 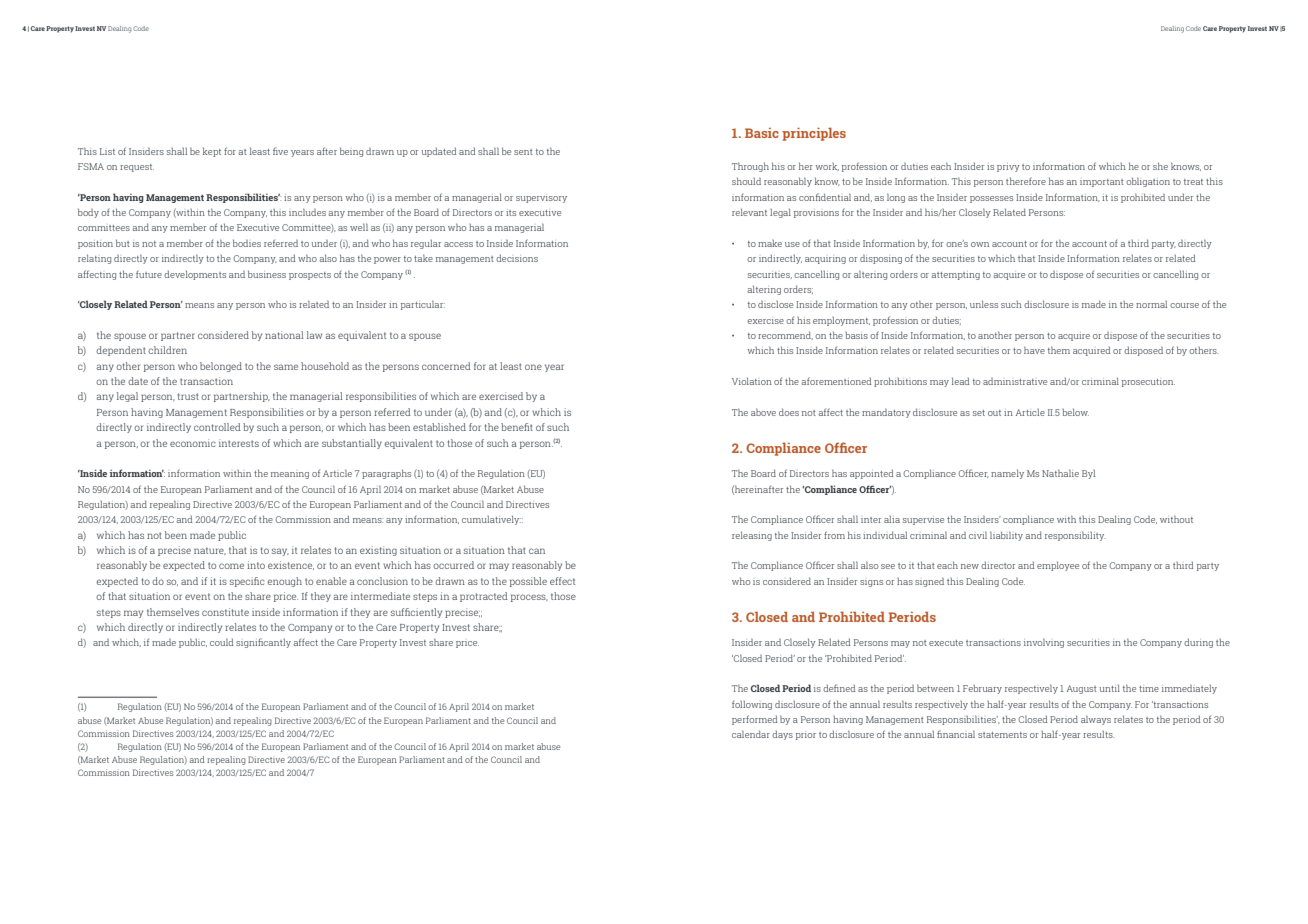 I want to click on kept, so click(x=212, y=152).
